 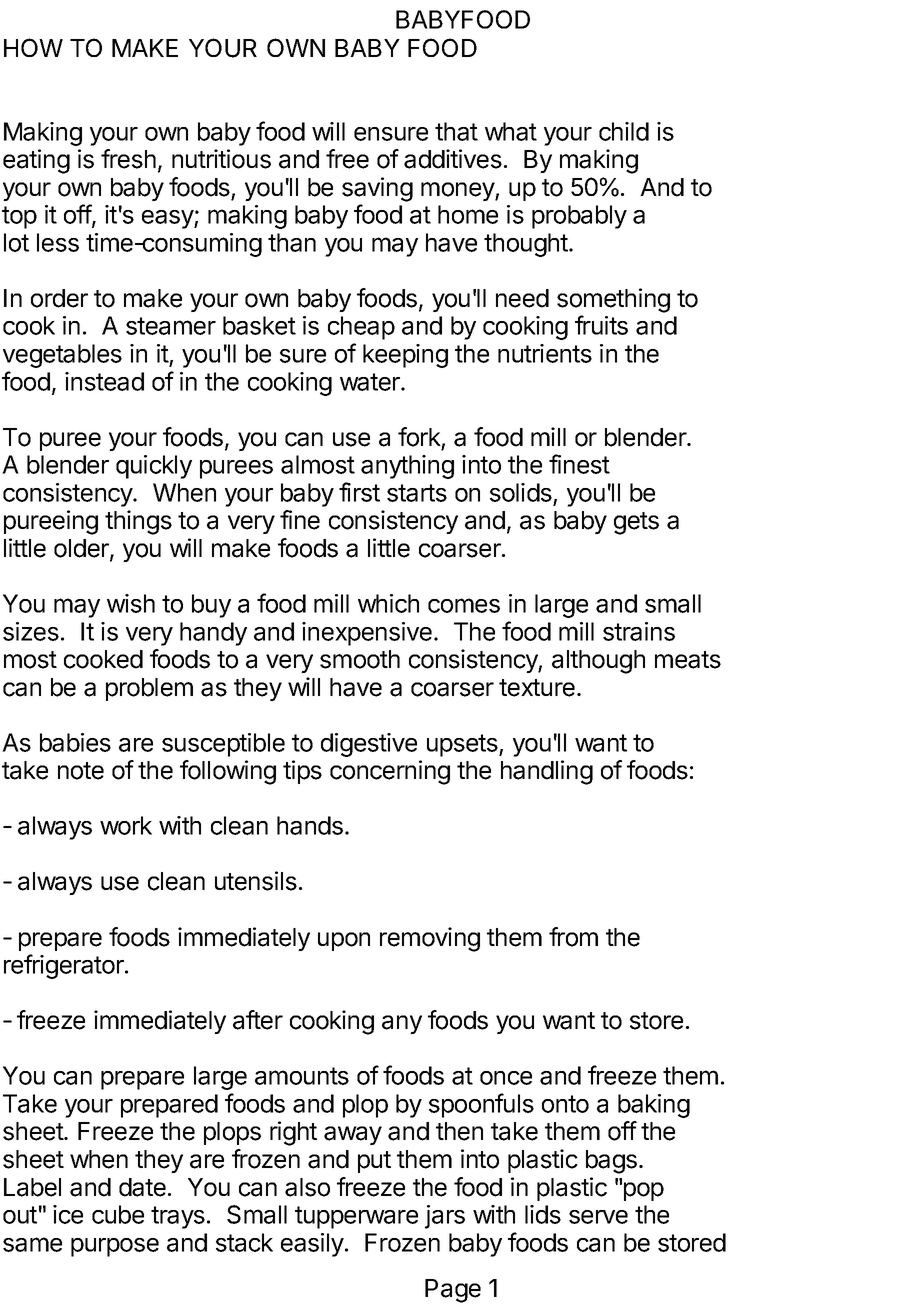 What do you see at coordinates (126, 825) in the screenshot?
I see `work` at bounding box center [126, 825].
